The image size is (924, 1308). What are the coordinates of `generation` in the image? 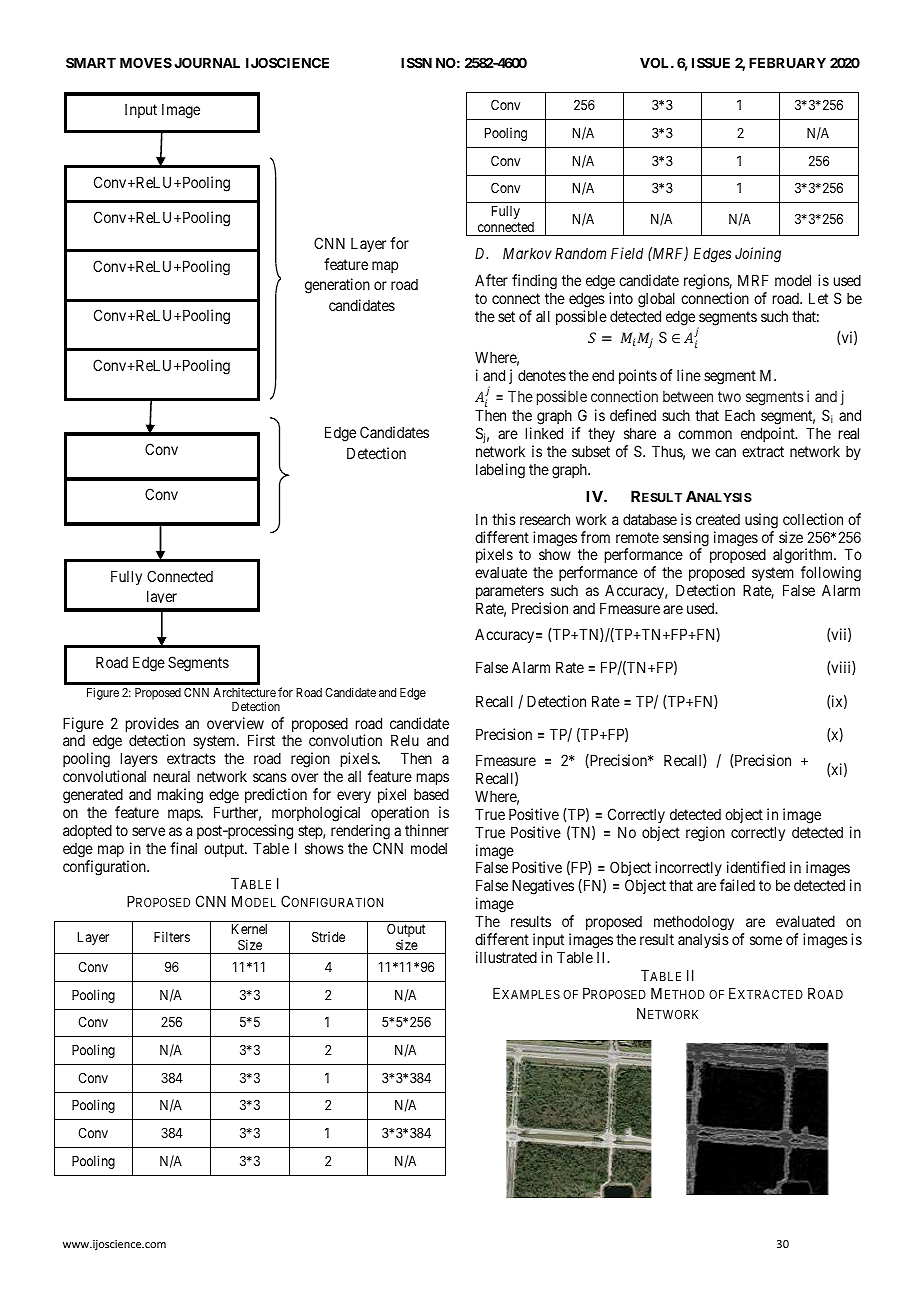 It's located at (337, 286).
